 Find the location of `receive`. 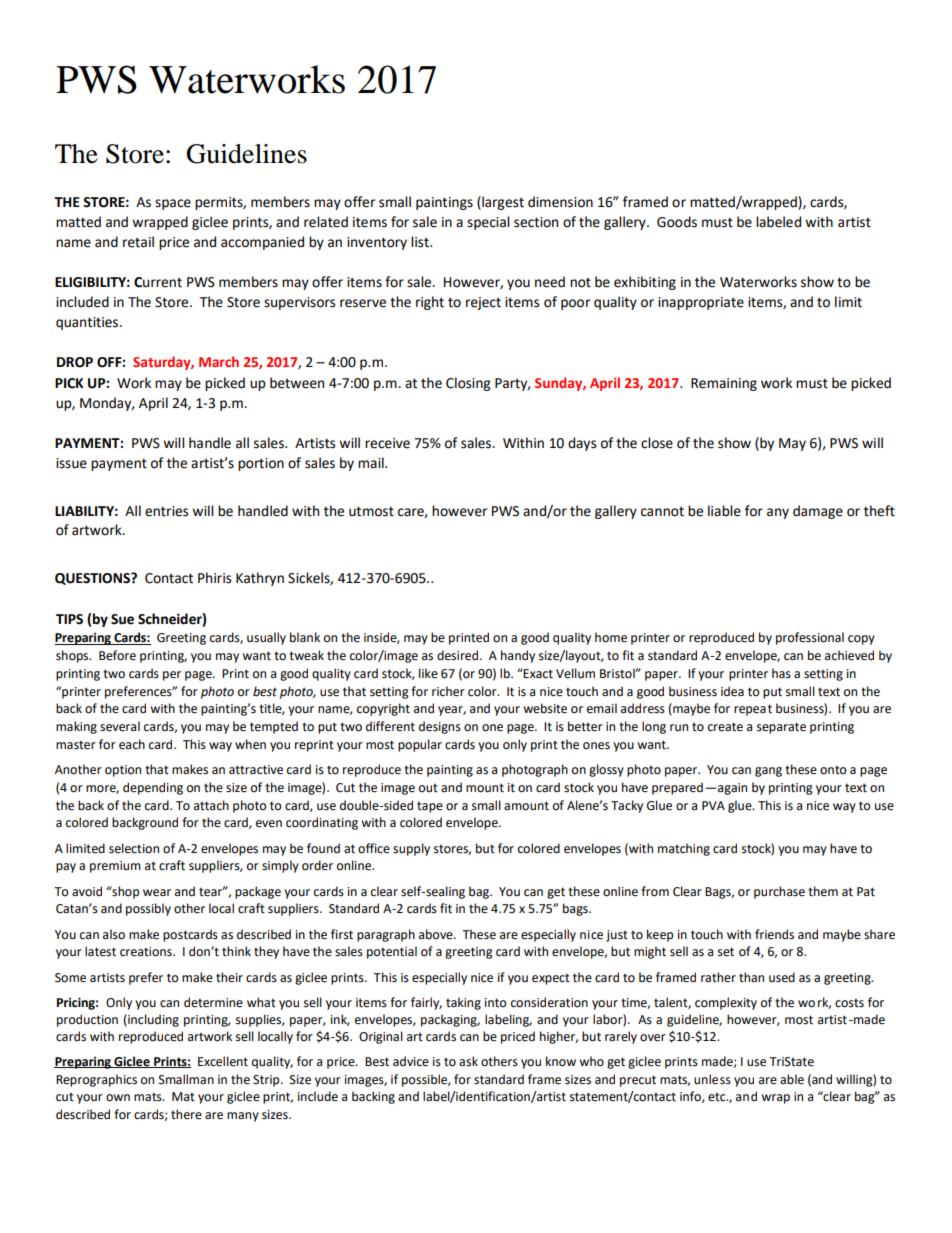

receive is located at coordinates (387, 443).
